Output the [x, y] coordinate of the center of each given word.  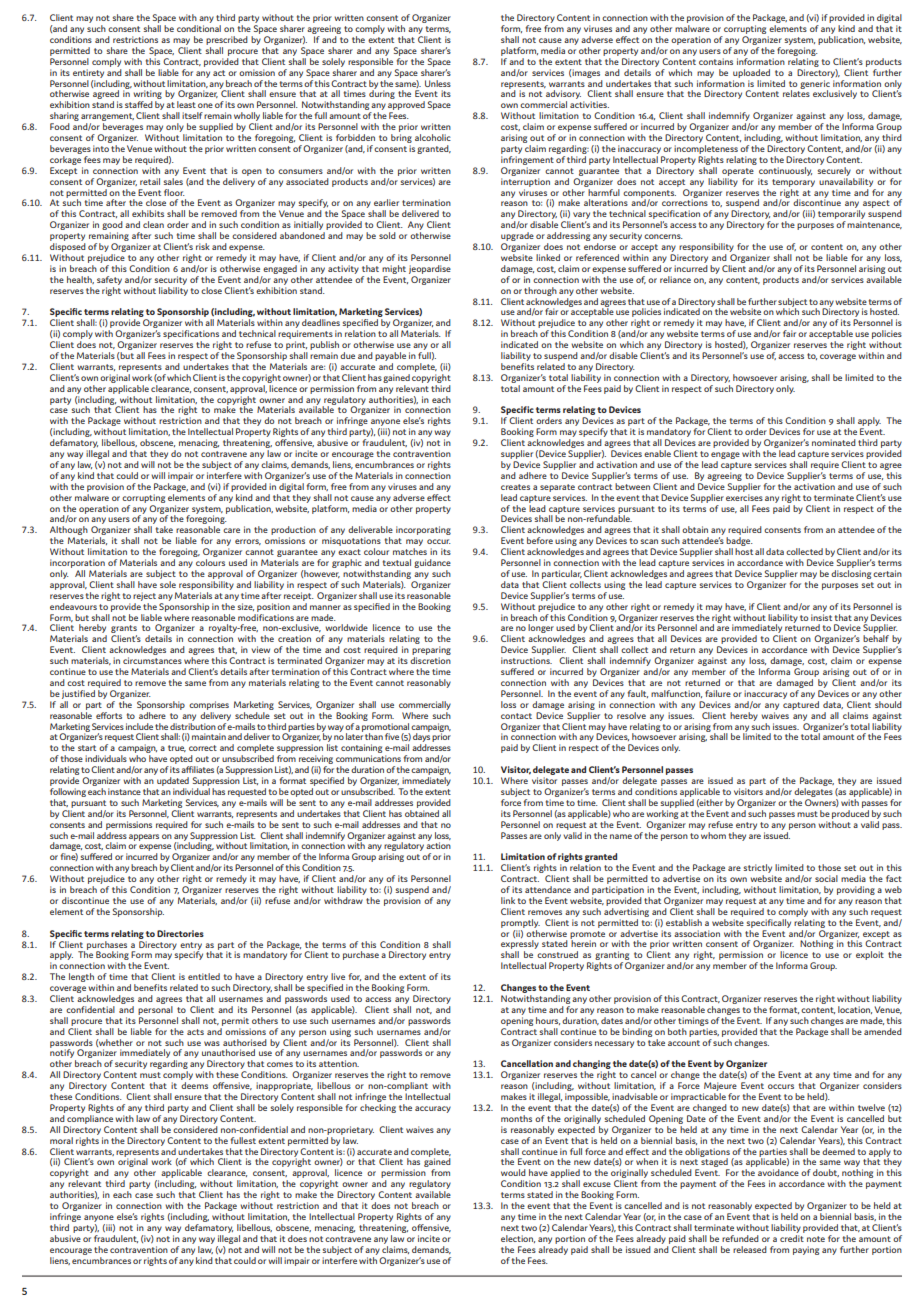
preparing [431, 652]
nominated [834, 442]
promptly [520, 923]
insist [821, 617]
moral [61, 1140]
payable [390, 356]
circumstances [152, 660]
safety [109, 280]
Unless [438, 83]
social [826, 878]
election [518, 1239]
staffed [139, 104]
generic [815, 85]
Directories [180, 933]
